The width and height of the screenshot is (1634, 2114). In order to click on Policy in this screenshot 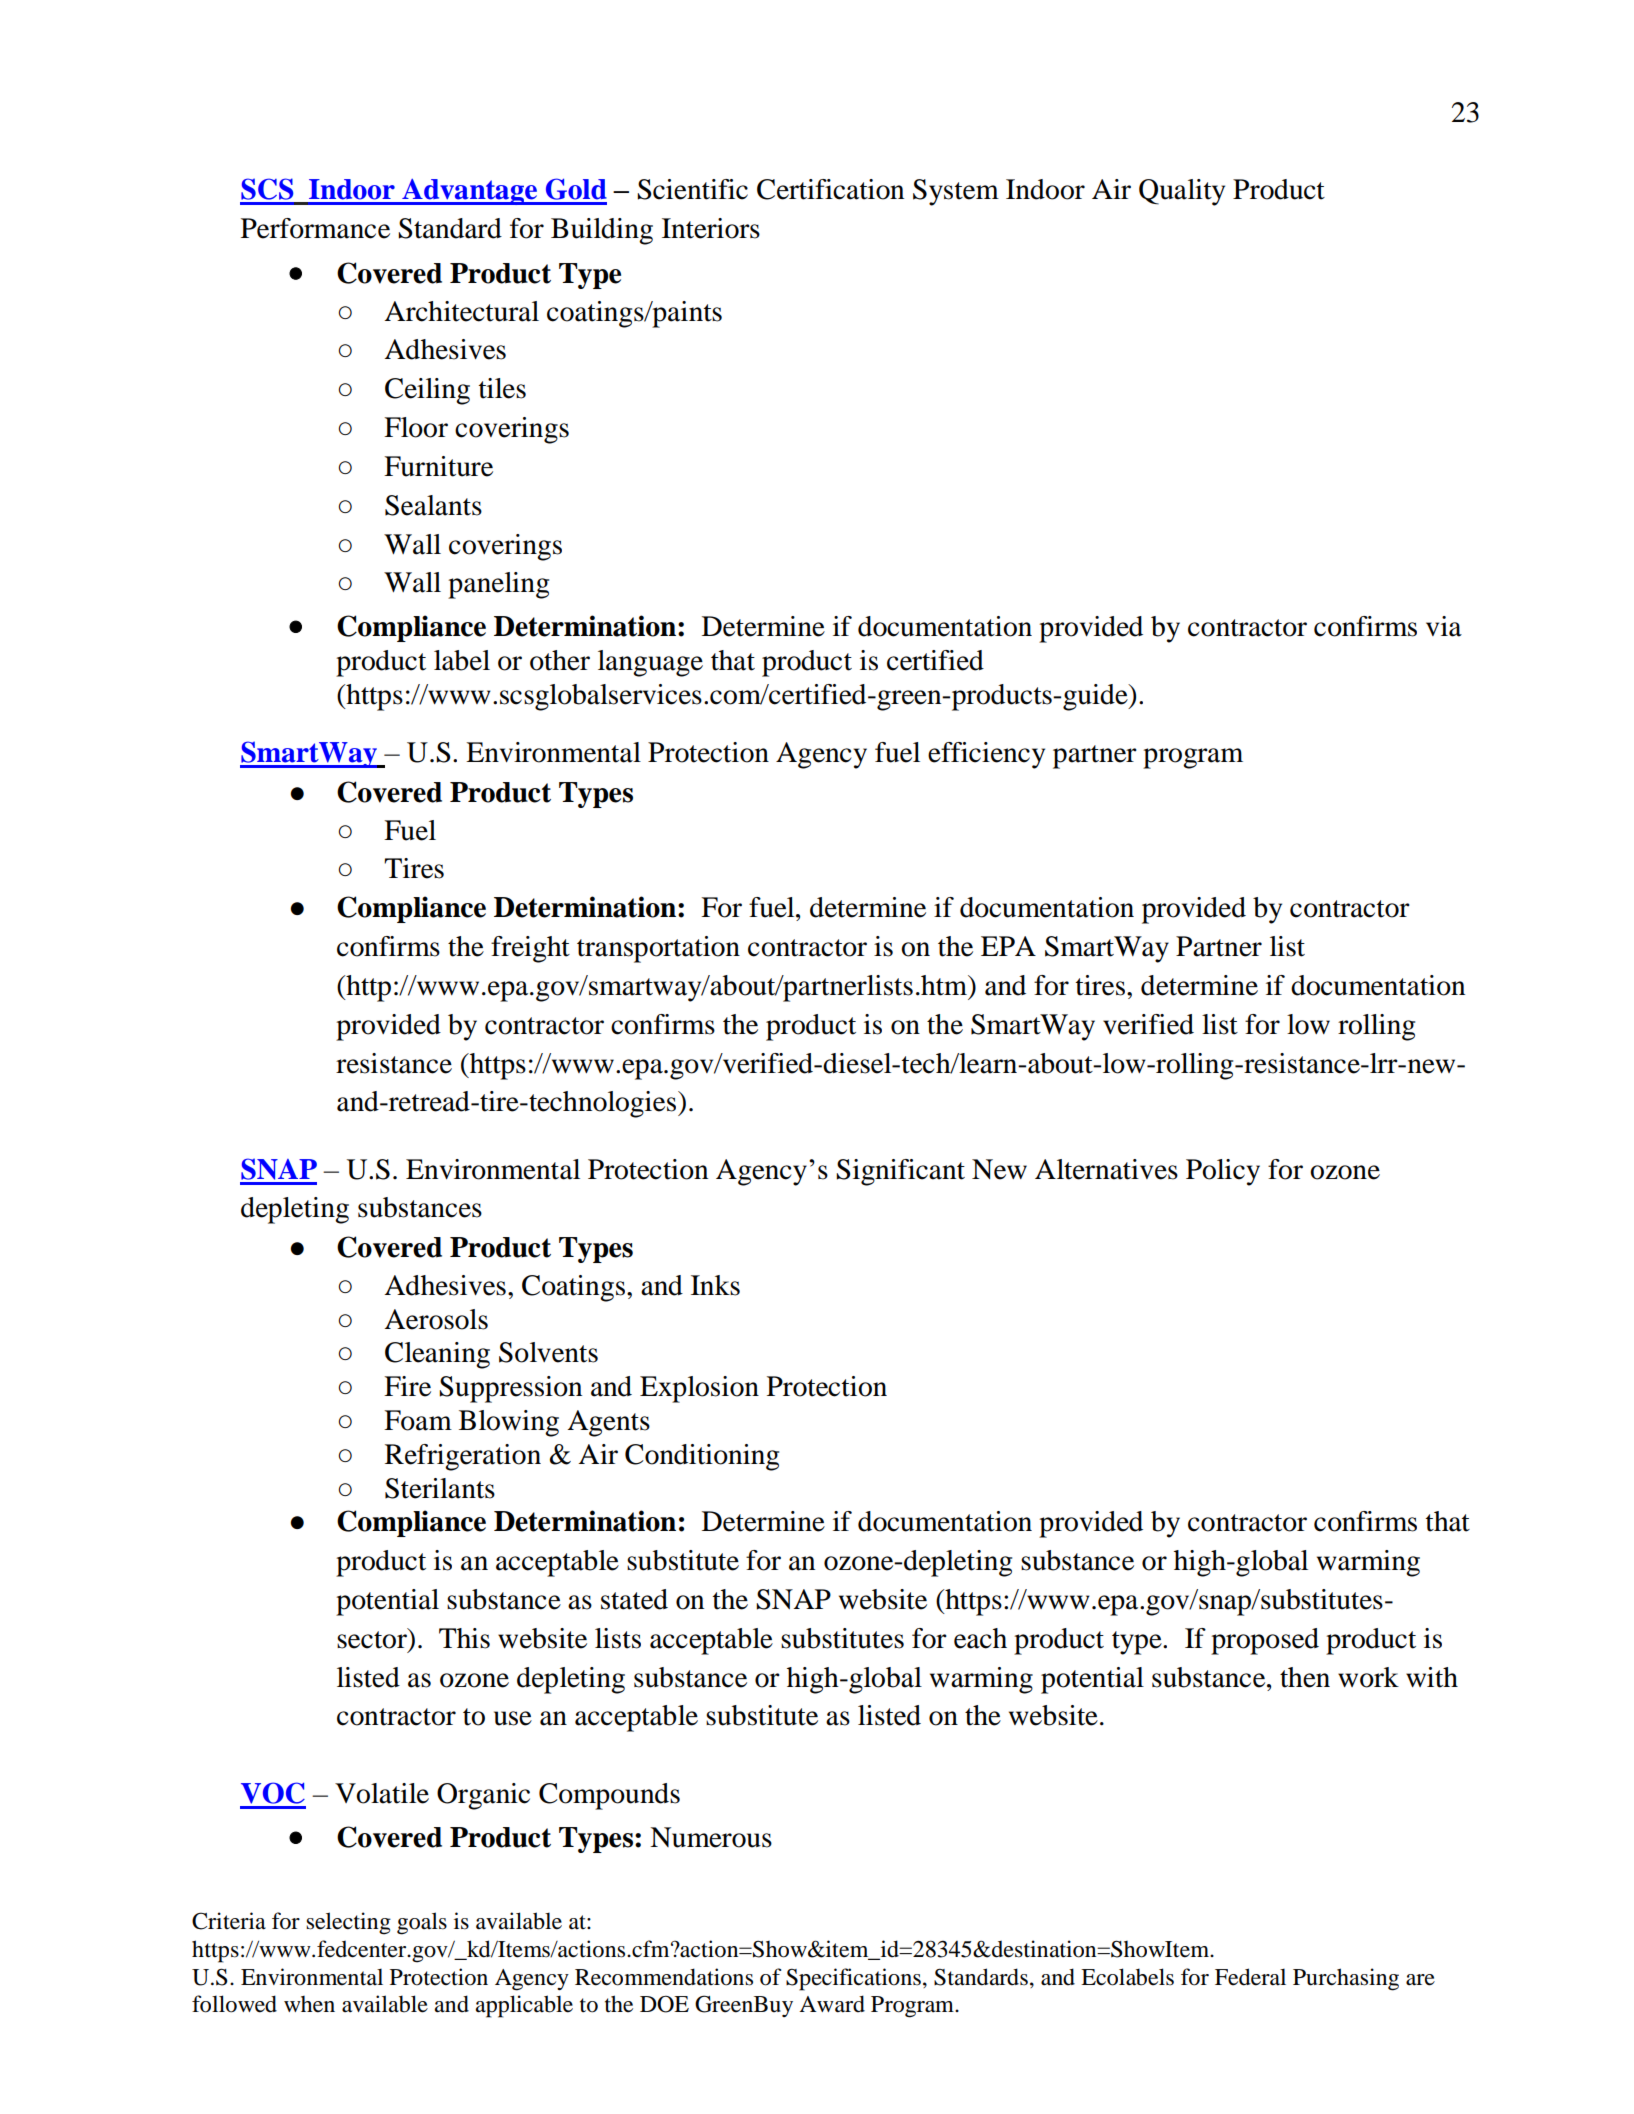, I will do `click(1223, 1172)`.
